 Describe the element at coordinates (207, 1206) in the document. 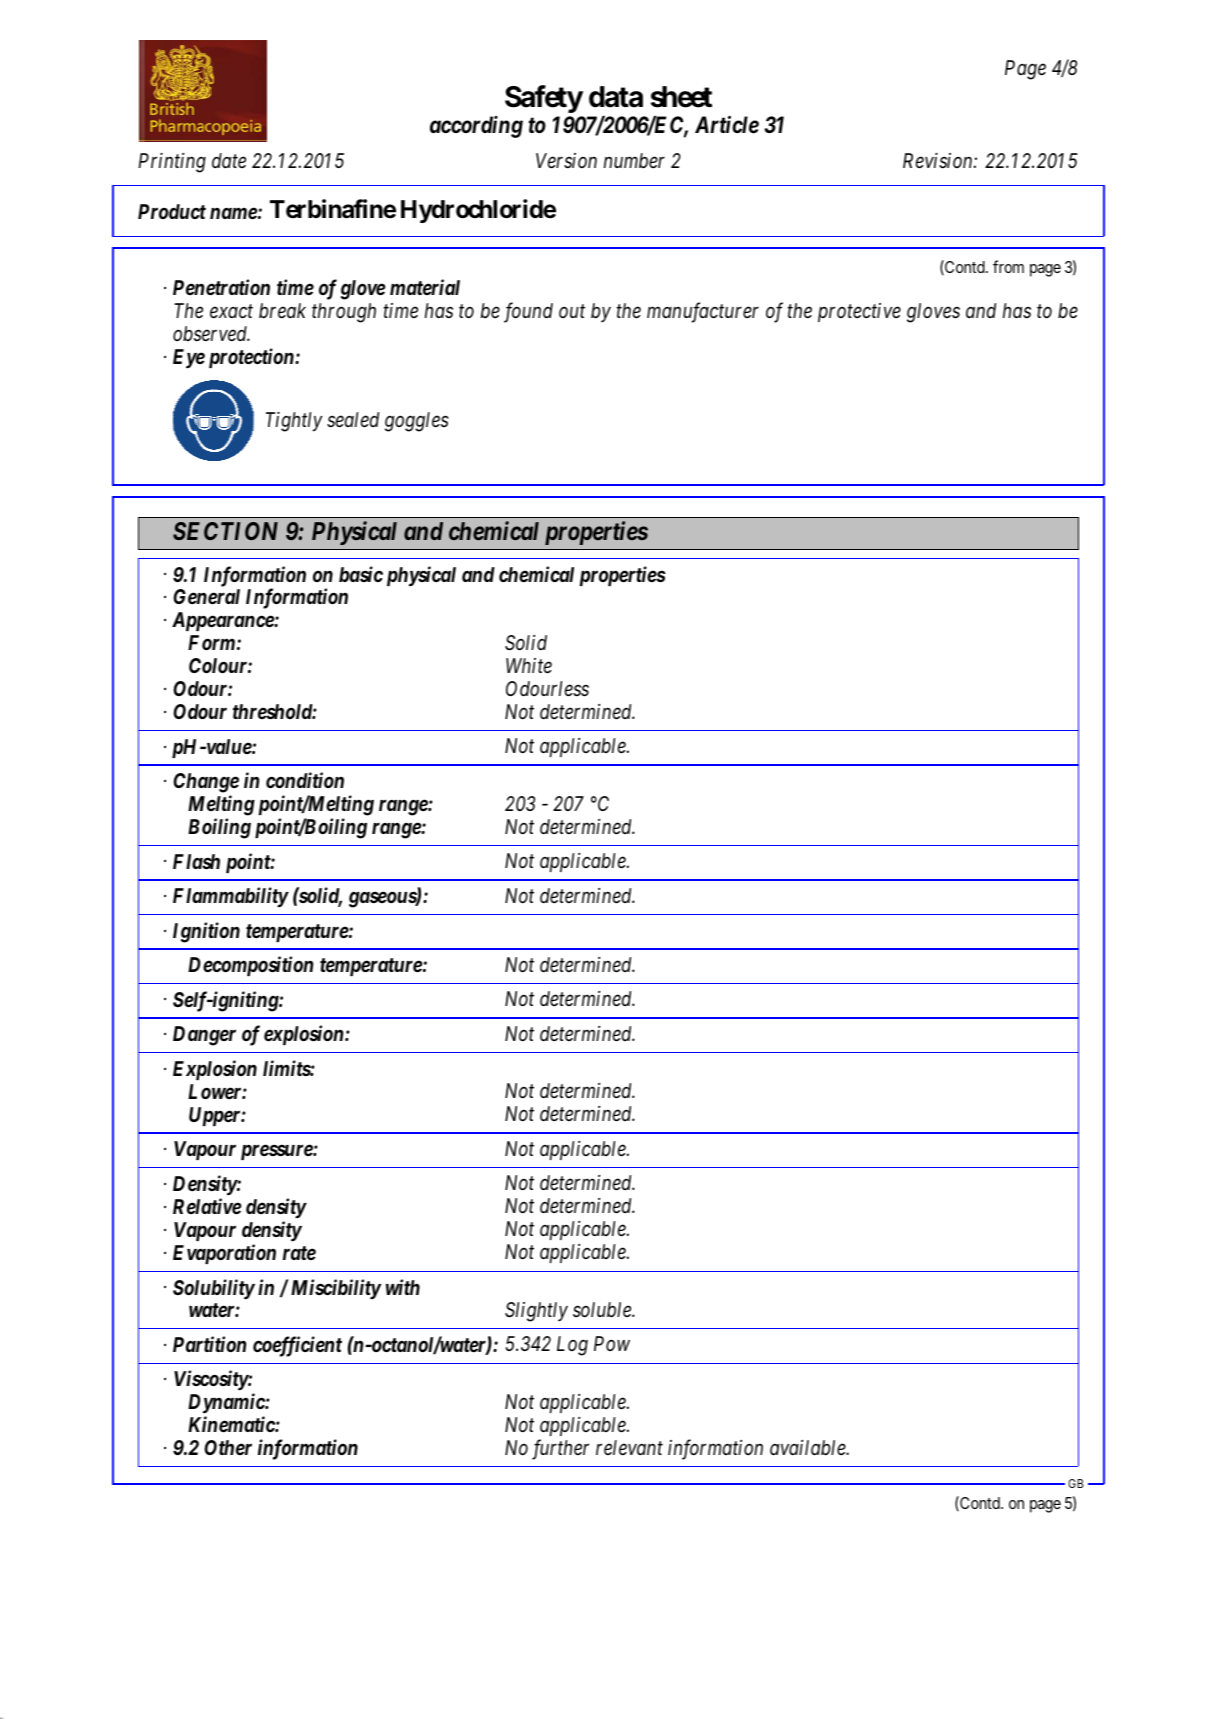

I see `Relative` at that location.
